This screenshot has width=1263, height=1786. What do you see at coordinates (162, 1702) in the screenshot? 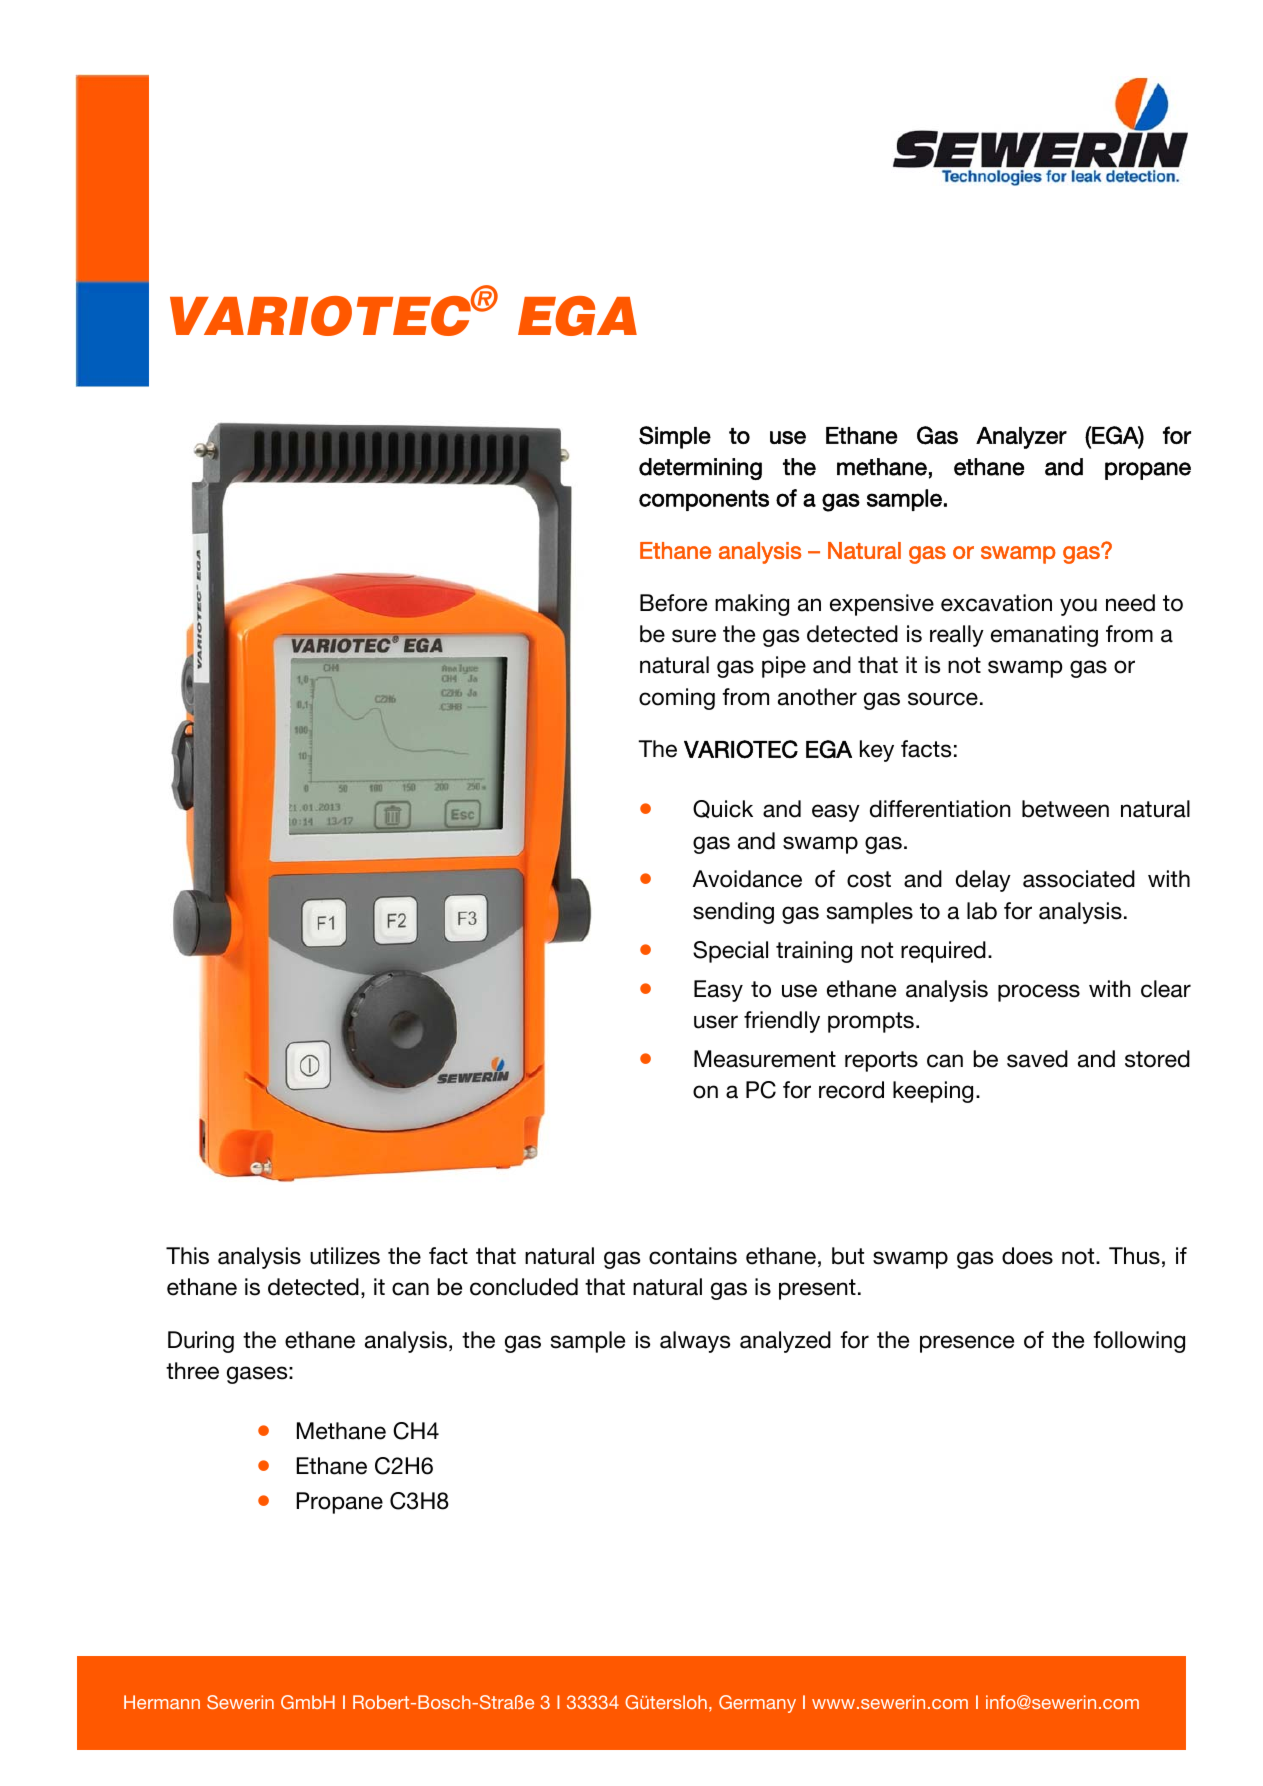
I see `Hermann` at bounding box center [162, 1702].
